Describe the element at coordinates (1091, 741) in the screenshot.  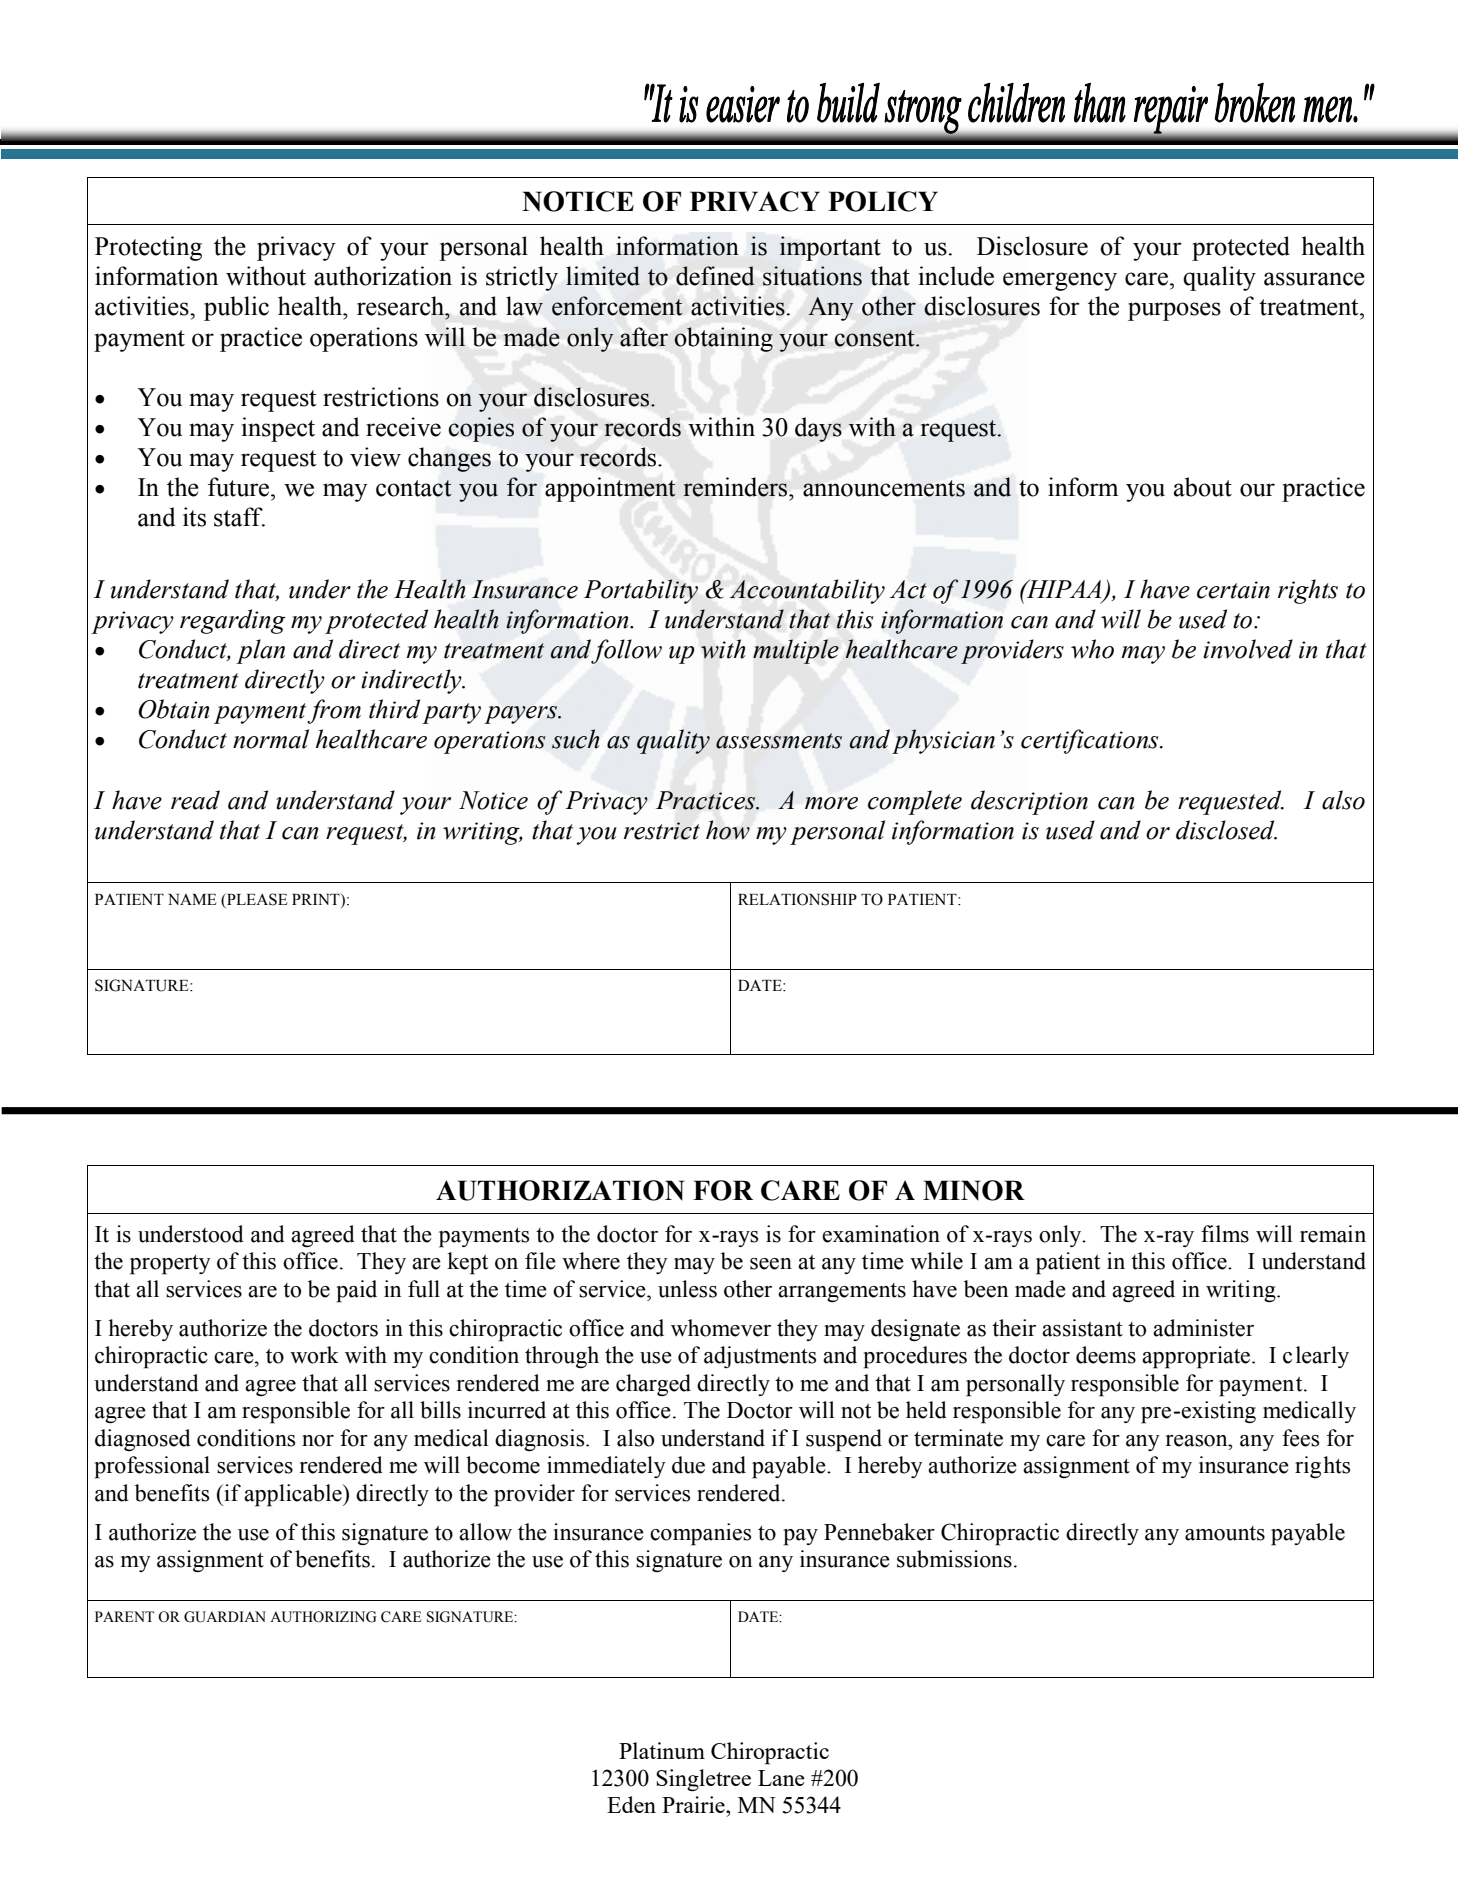
I see `certifications` at that location.
